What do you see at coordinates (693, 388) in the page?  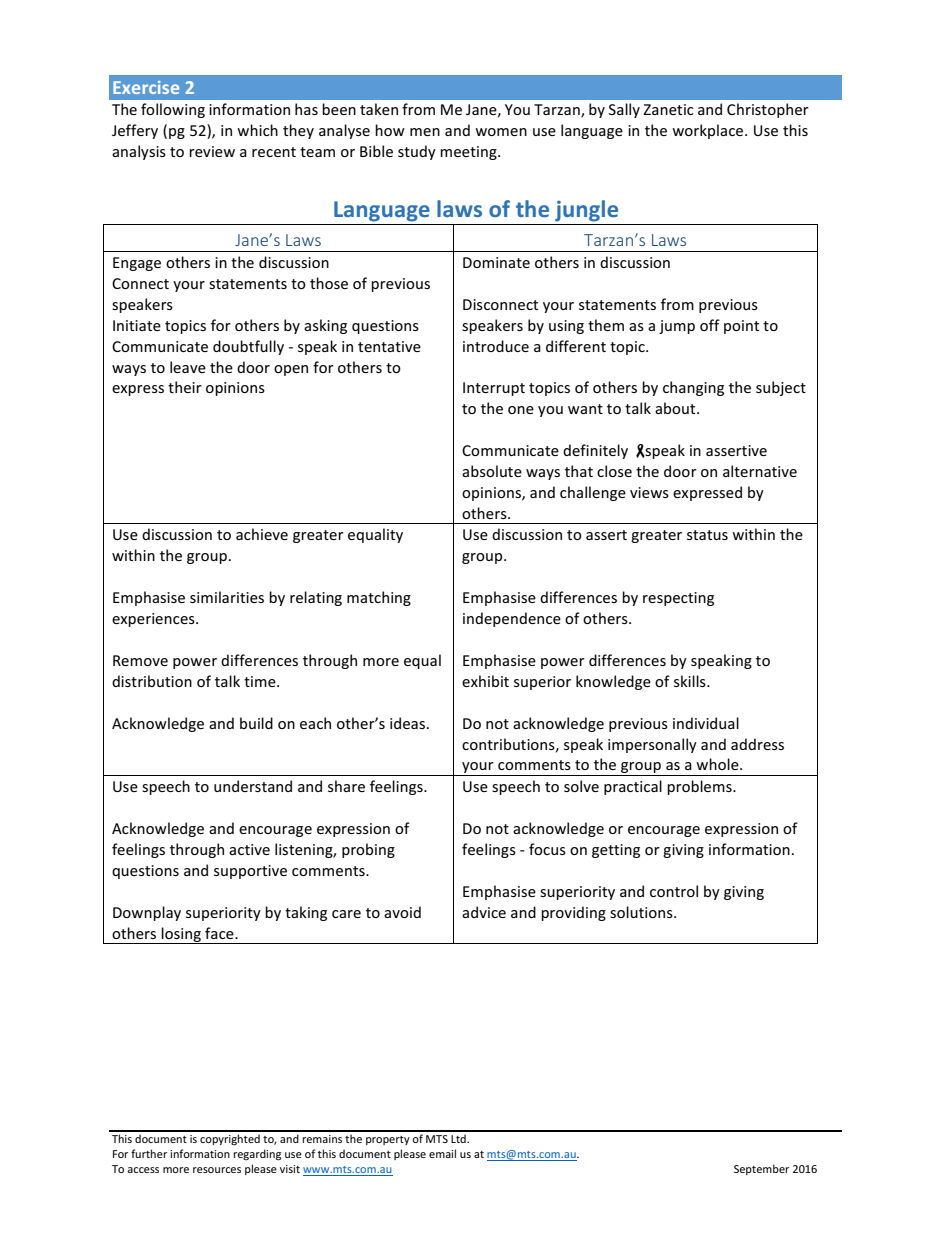 I see `changing` at bounding box center [693, 388].
